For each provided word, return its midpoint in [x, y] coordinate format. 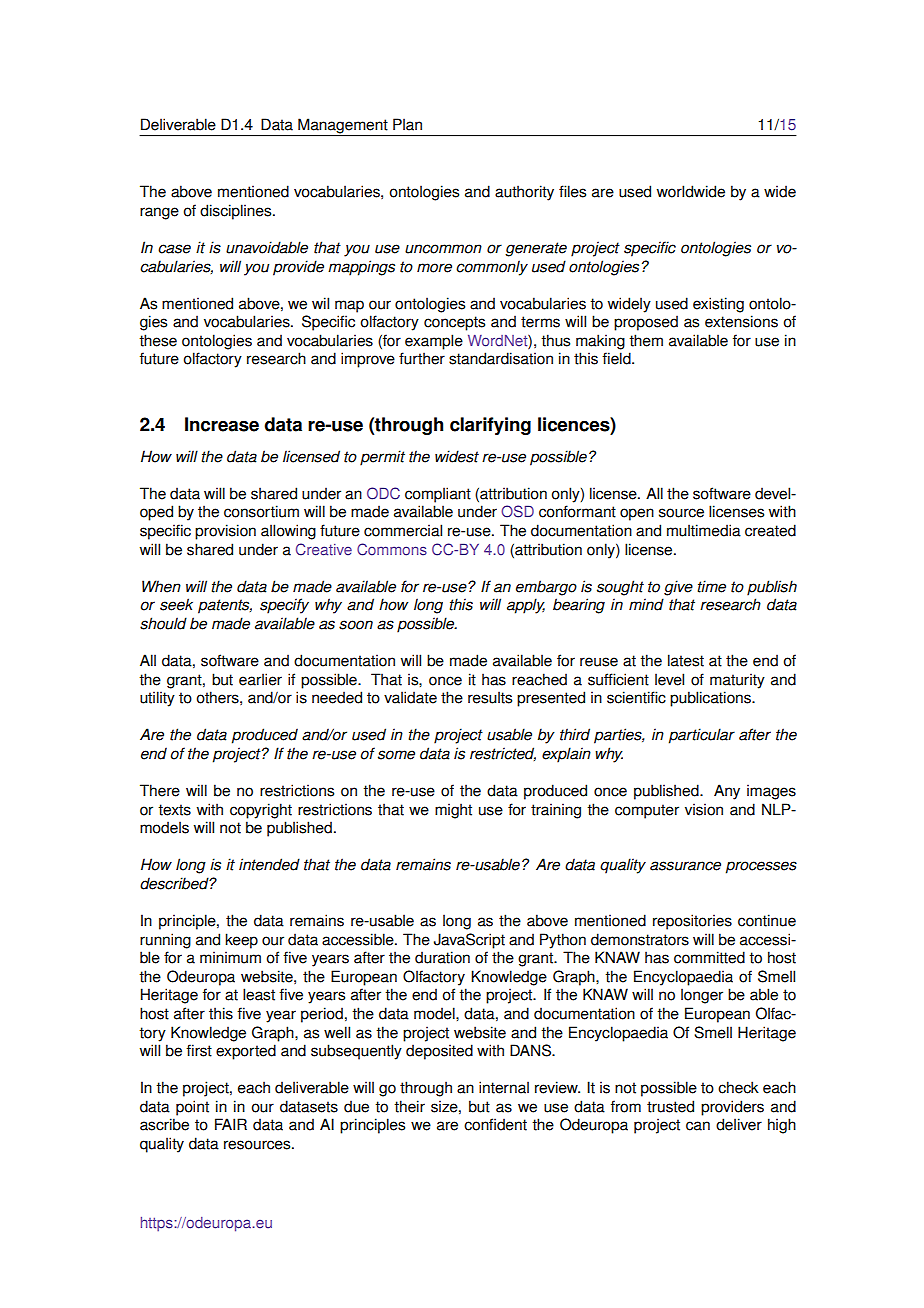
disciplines [237, 212]
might [453, 811]
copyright [261, 811]
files [572, 191]
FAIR [231, 1124]
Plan [407, 124]
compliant [438, 495]
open [637, 514]
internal [504, 1087]
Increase [222, 424]
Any [727, 792]
